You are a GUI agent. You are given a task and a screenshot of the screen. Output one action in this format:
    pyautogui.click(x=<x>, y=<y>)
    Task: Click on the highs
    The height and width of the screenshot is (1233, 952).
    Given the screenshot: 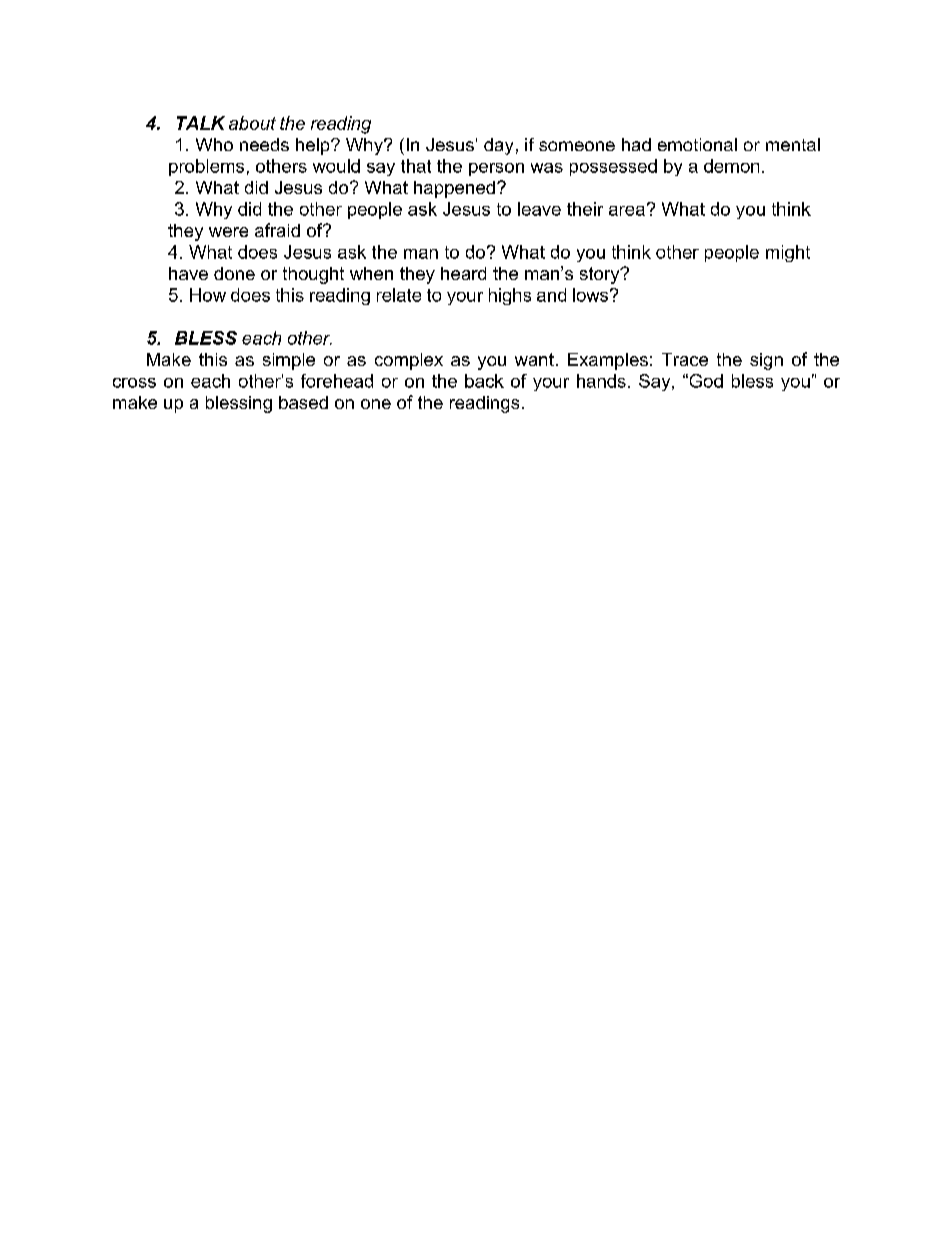 What is the action you would take?
    pyautogui.click(x=510, y=296)
